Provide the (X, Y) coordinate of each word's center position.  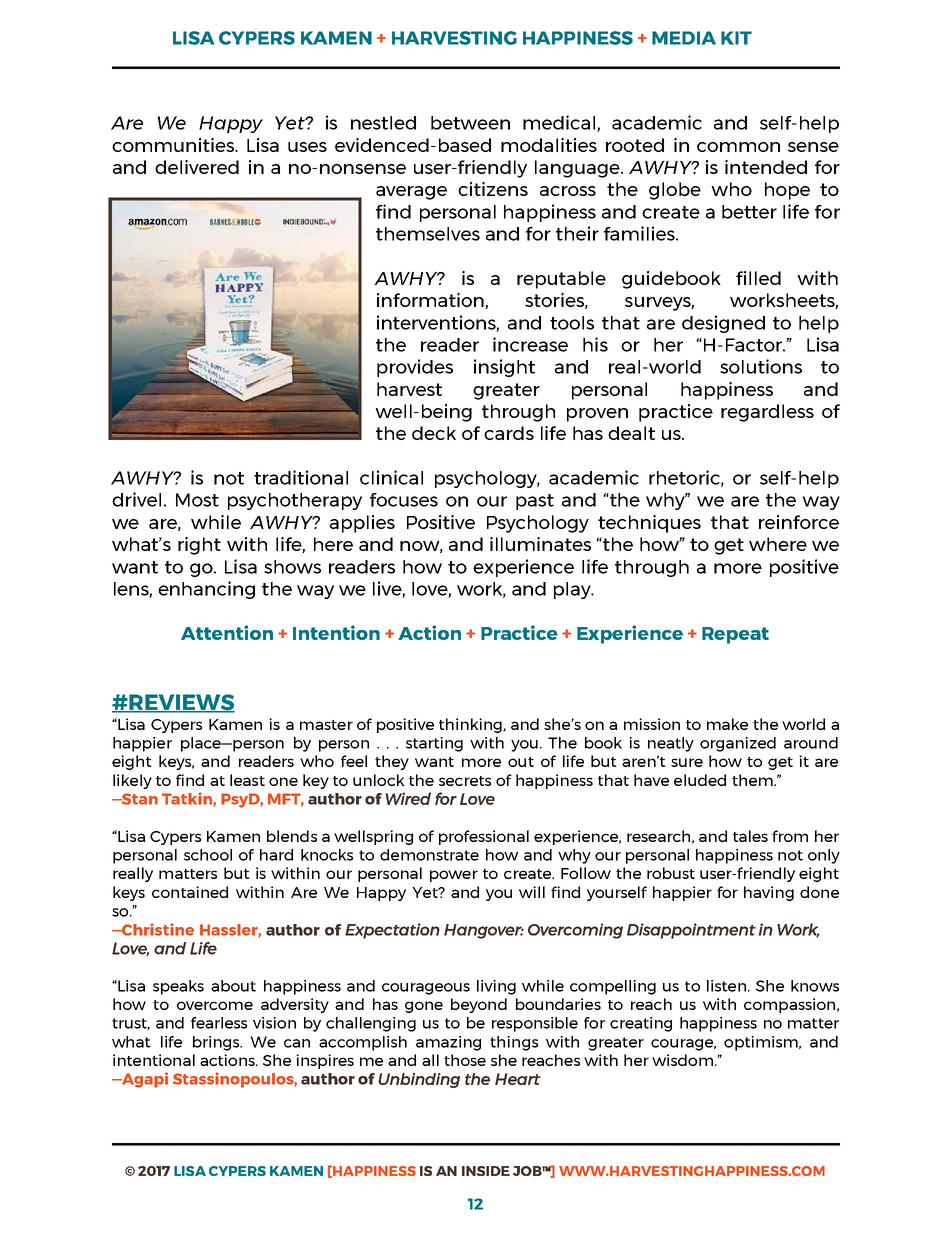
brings (217, 1043)
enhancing (206, 590)
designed (723, 324)
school (208, 855)
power (454, 876)
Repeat (735, 635)
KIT (736, 38)
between (470, 123)
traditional (301, 477)
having (769, 893)
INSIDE (486, 1171)
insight (504, 368)
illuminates (540, 544)
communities (174, 145)
